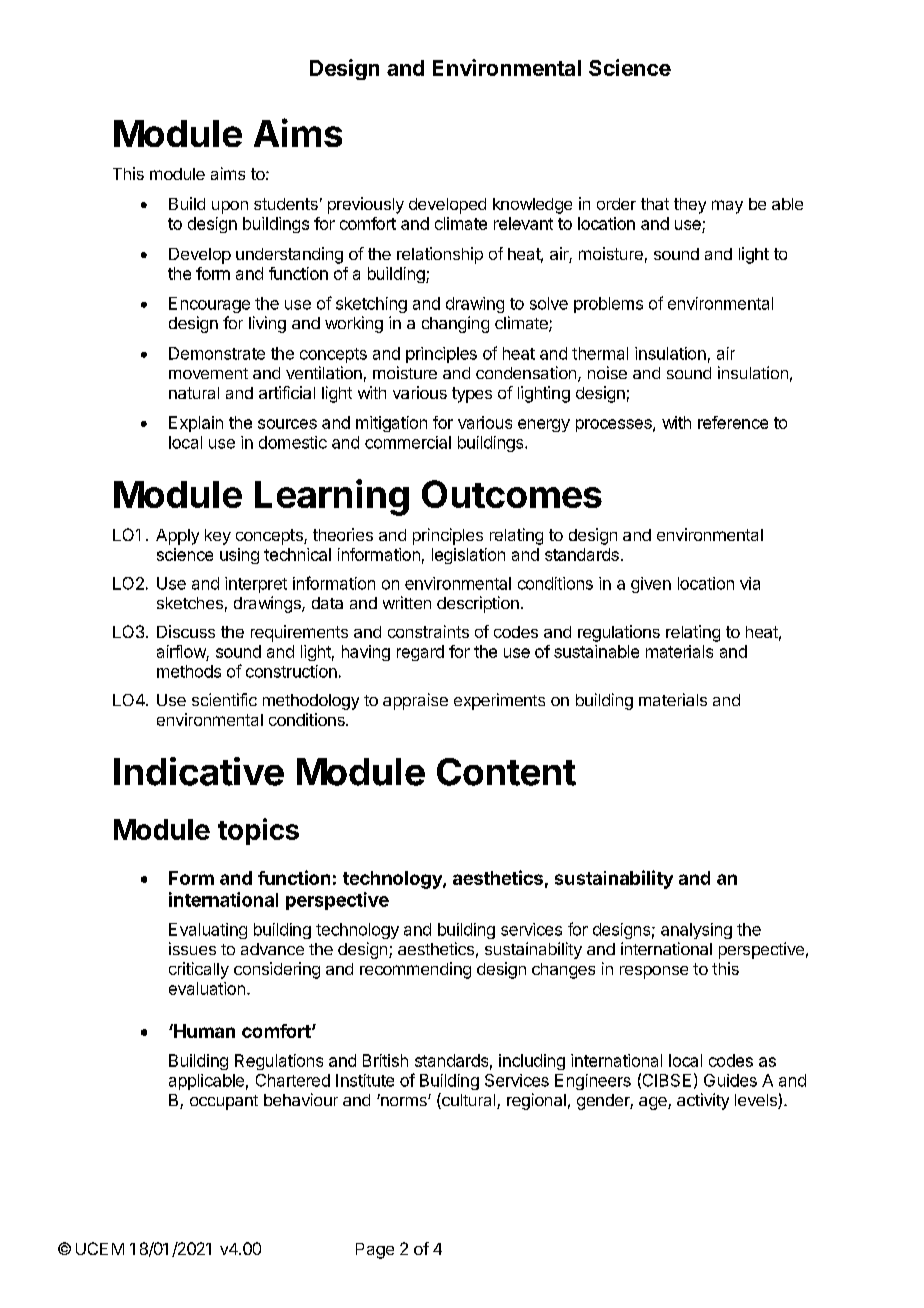 The image size is (924, 1308). I want to click on occupant, so click(224, 1102).
